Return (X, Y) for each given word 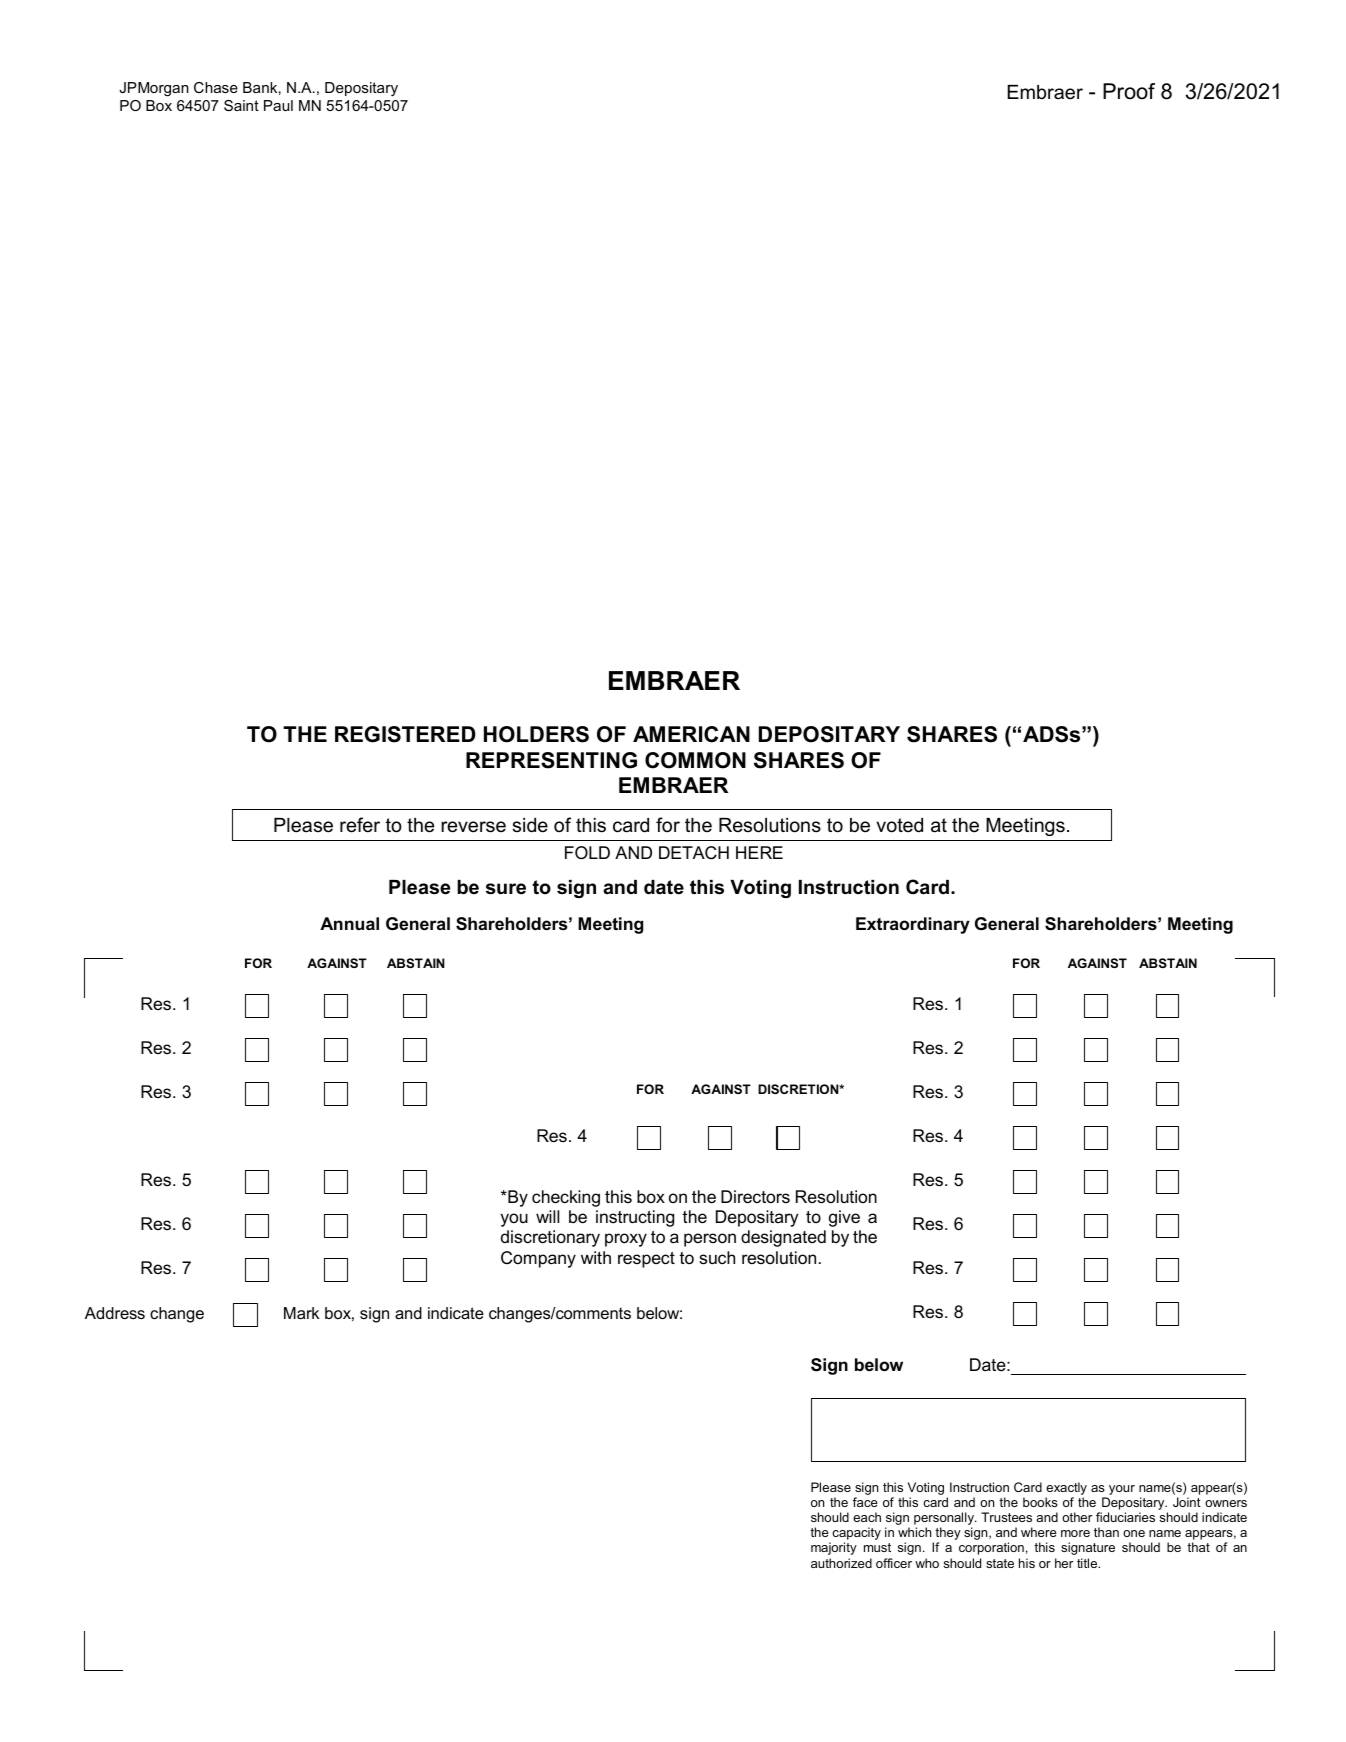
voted (899, 825)
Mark (301, 1313)
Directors (755, 1197)
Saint (241, 105)
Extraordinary (913, 925)
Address (115, 1313)
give (844, 1218)
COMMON (695, 760)
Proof (1129, 91)
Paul (278, 105)
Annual (349, 923)
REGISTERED (405, 734)
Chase (216, 87)
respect (646, 1260)
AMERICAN (691, 734)
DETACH (694, 853)
